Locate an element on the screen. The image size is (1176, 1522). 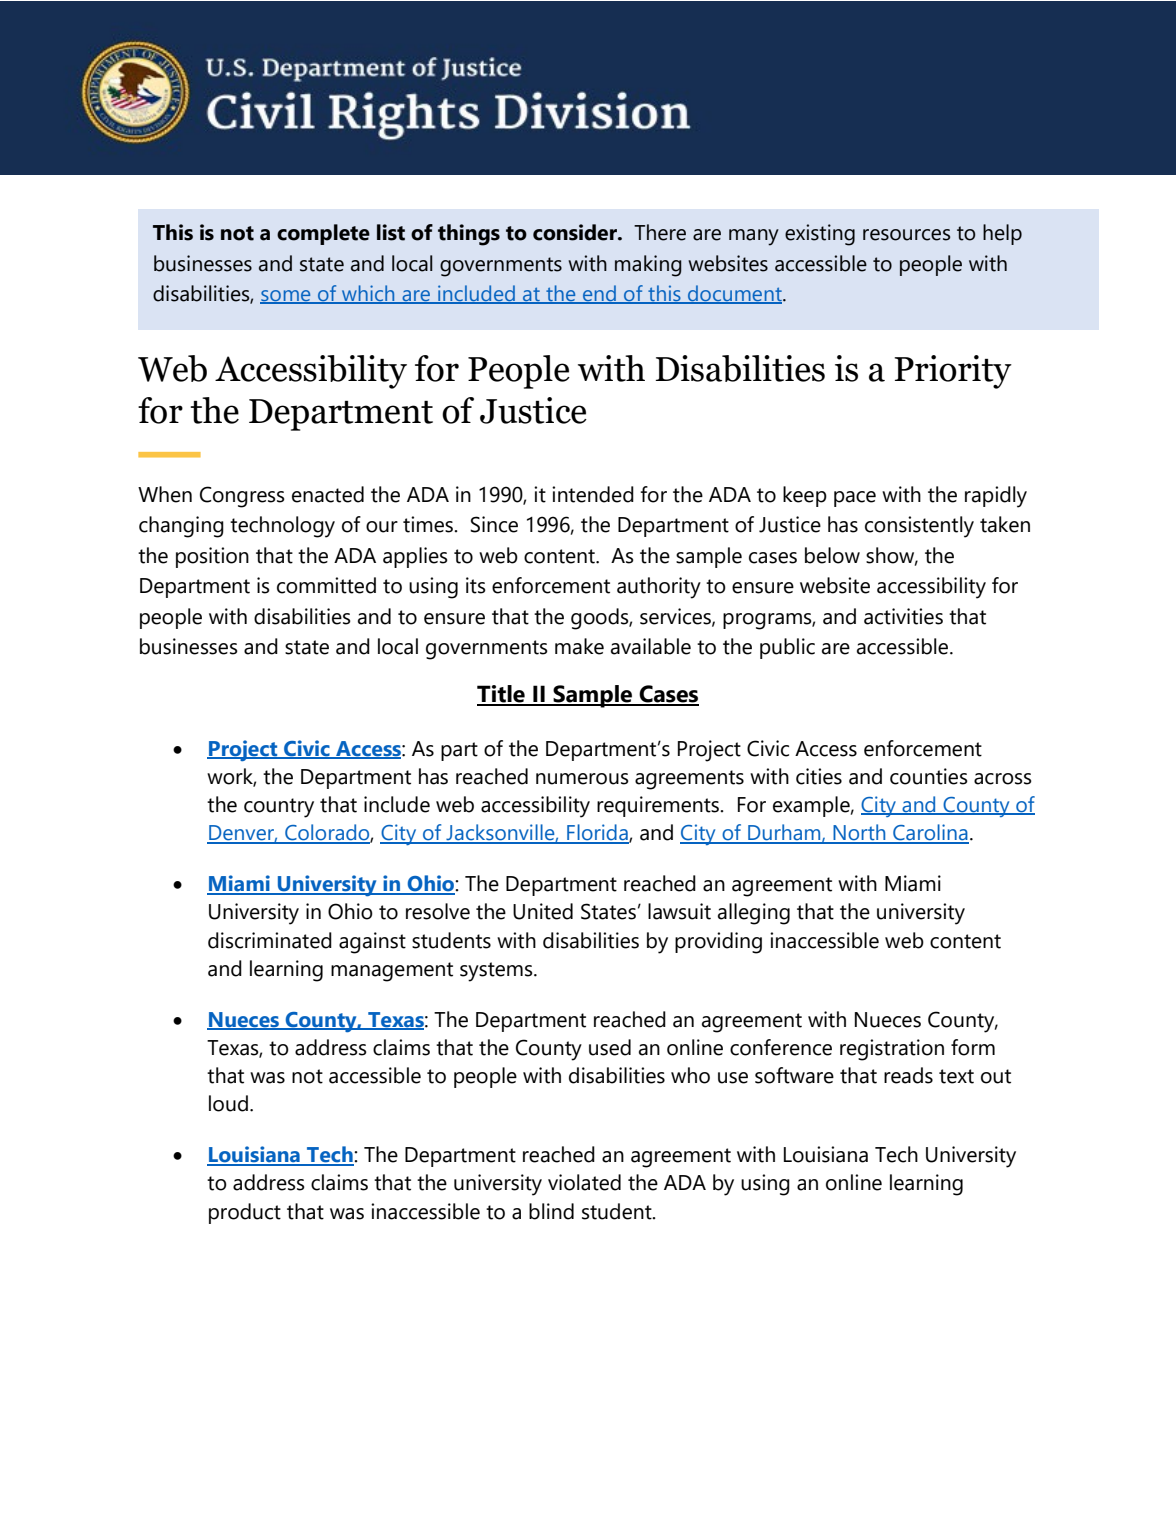
some is located at coordinates (286, 297).
